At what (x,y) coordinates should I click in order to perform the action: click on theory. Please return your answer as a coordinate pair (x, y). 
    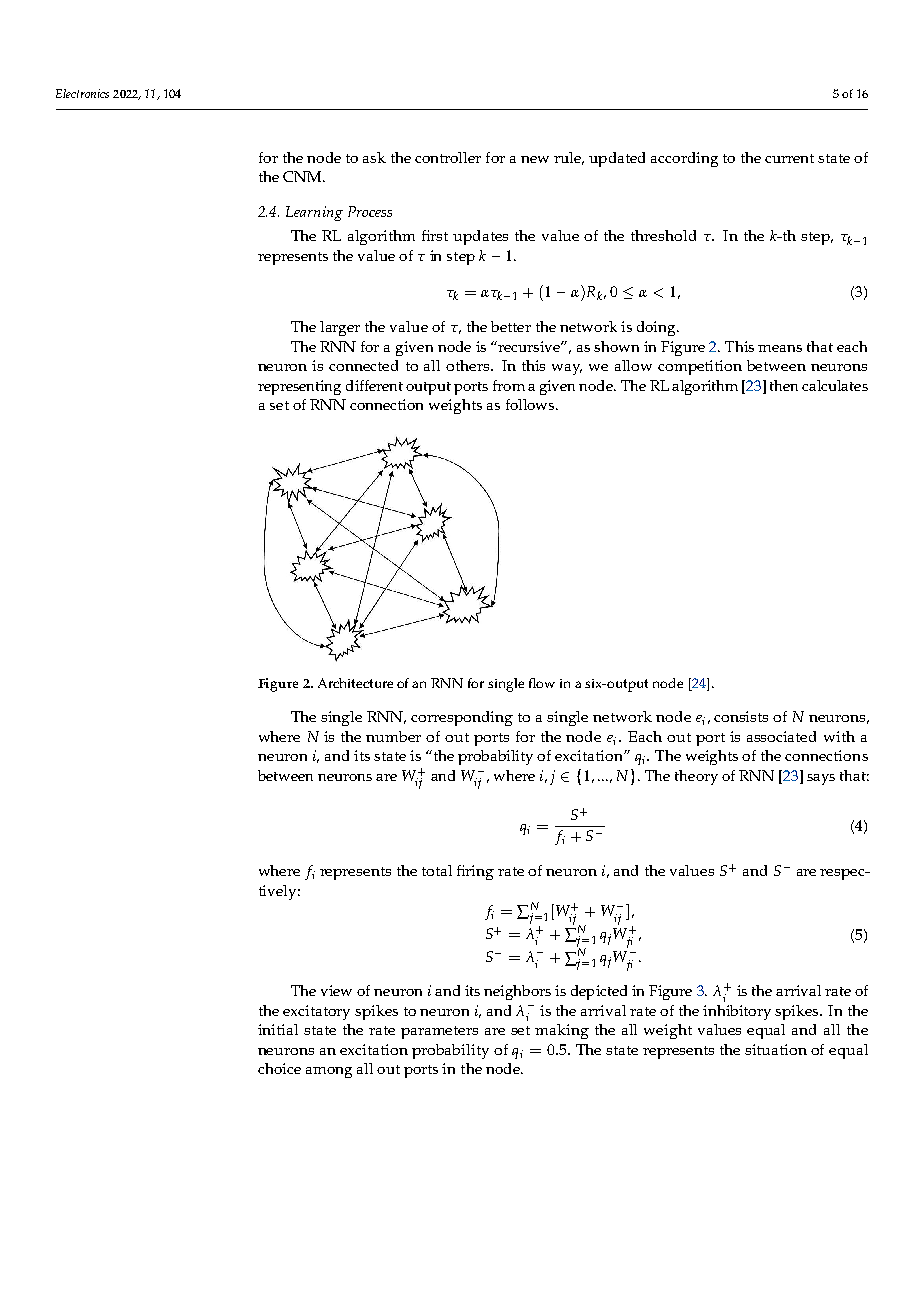
    Looking at the image, I should click on (696, 777).
